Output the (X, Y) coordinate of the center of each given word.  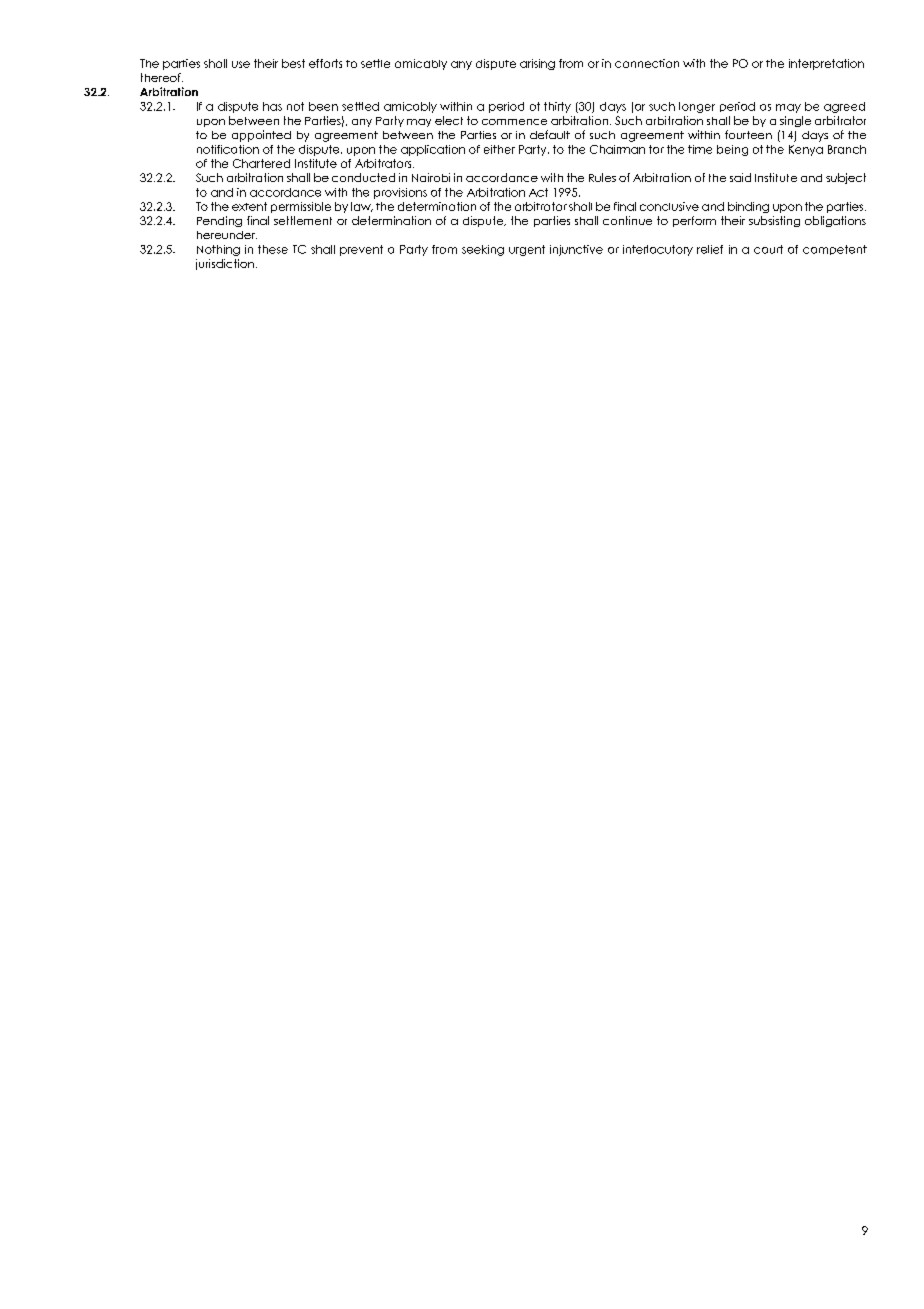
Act (538, 192)
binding (748, 207)
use (241, 64)
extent (249, 206)
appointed (261, 136)
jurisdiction (225, 264)
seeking (483, 250)
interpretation (826, 64)
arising (537, 64)
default (550, 134)
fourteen (748, 134)
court (768, 249)
